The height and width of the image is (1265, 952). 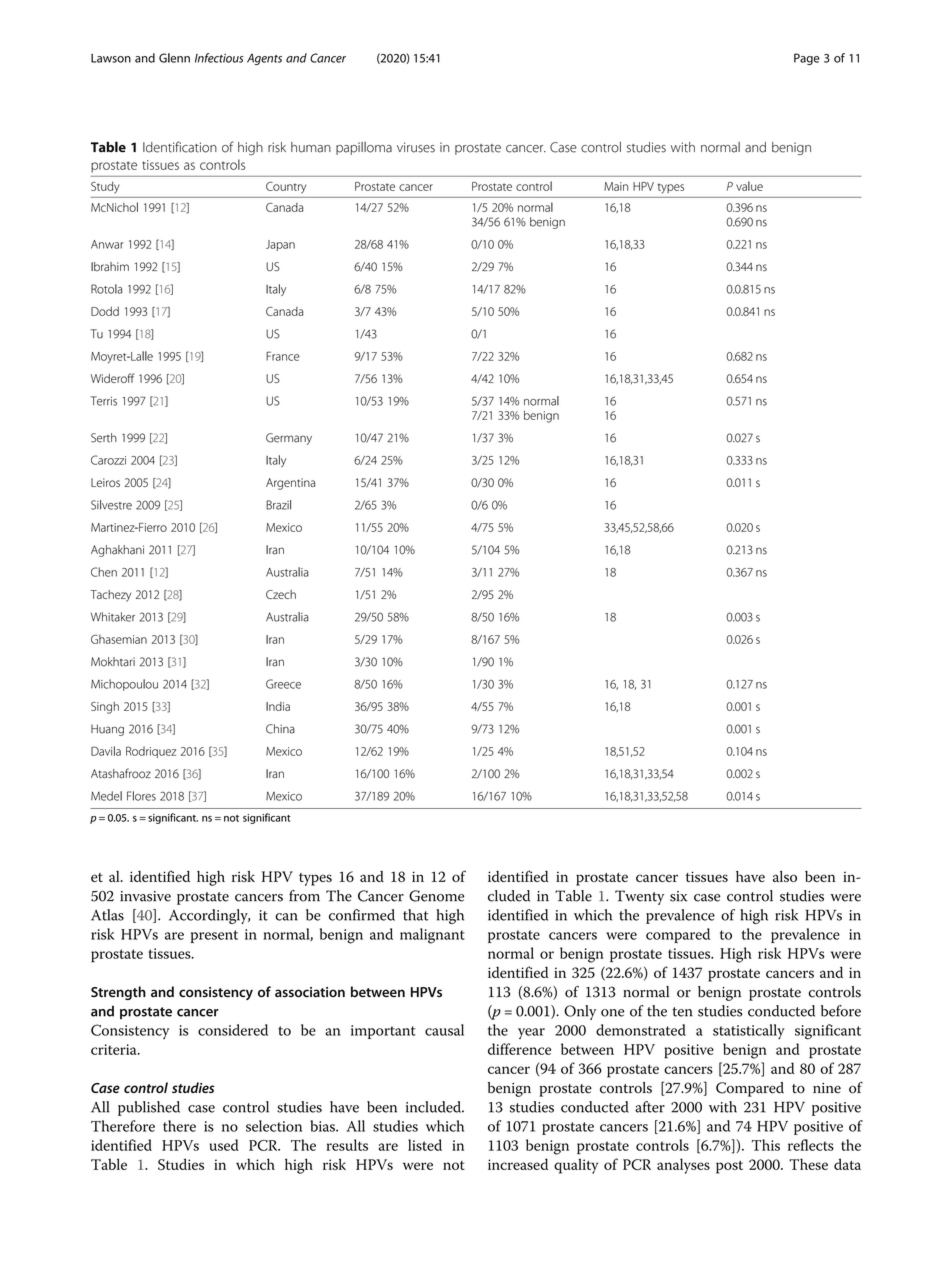 What do you see at coordinates (425, 1145) in the image?
I see `listed` at bounding box center [425, 1145].
